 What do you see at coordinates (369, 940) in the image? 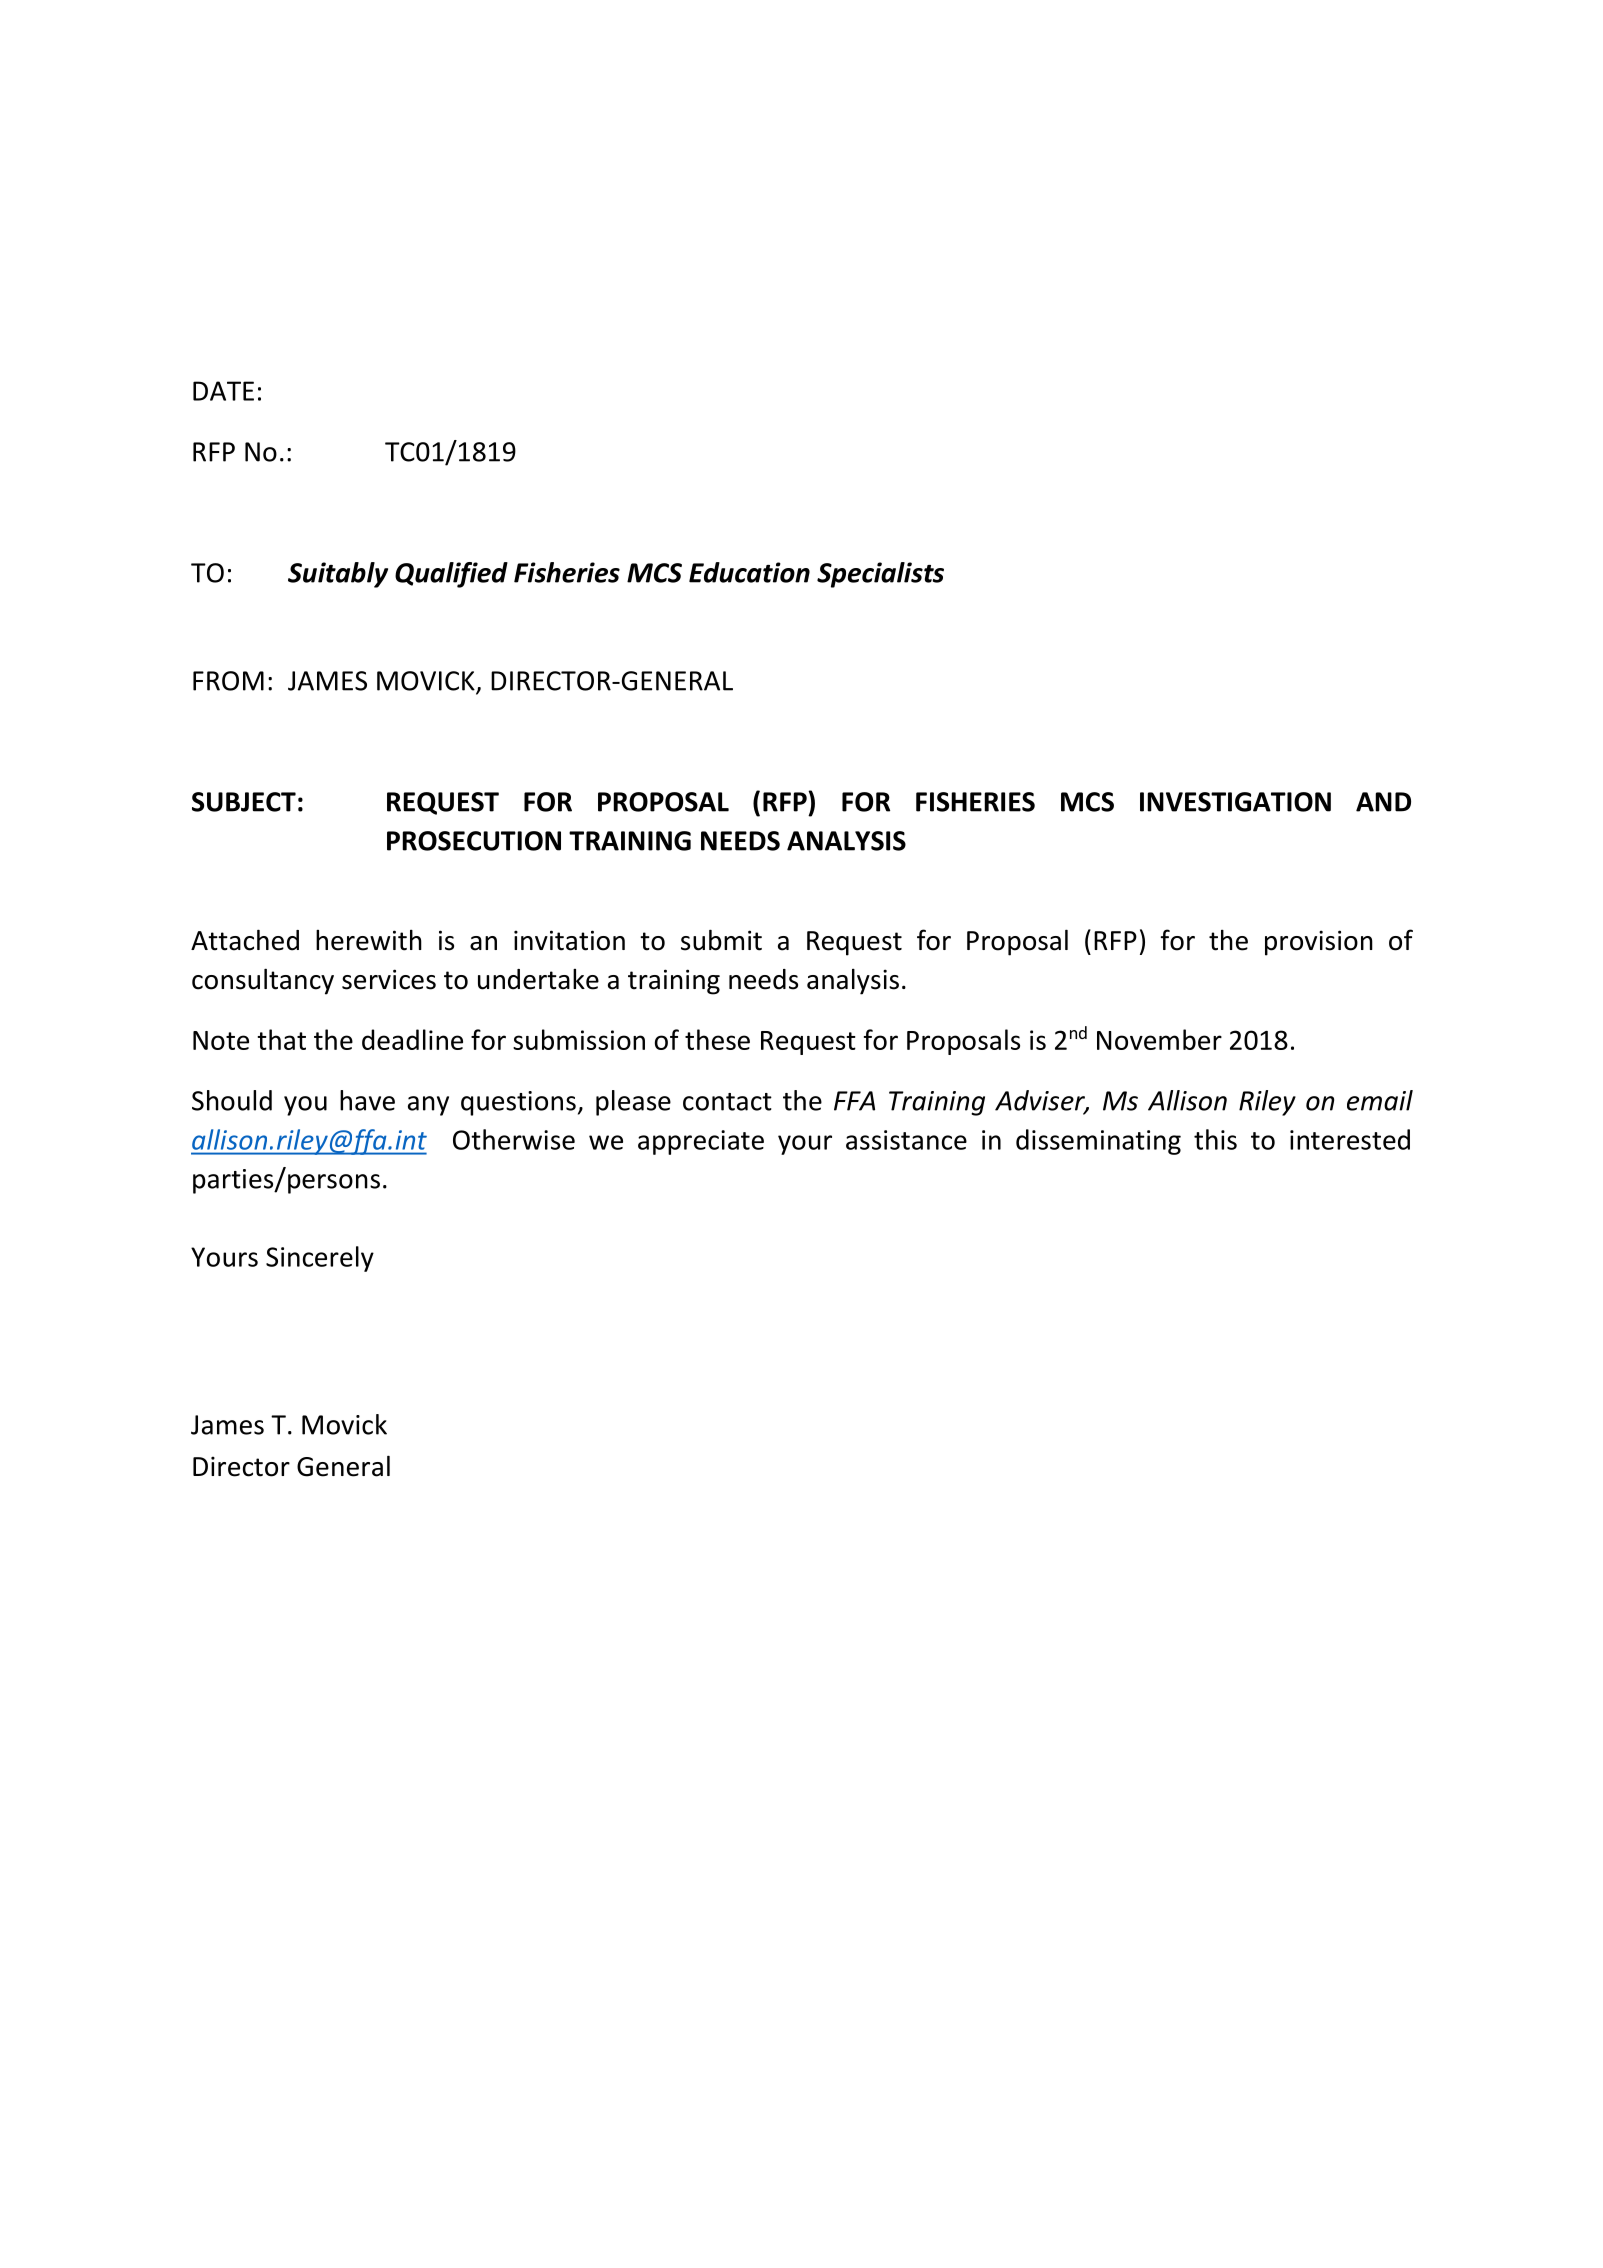
I see `herewith` at bounding box center [369, 940].
